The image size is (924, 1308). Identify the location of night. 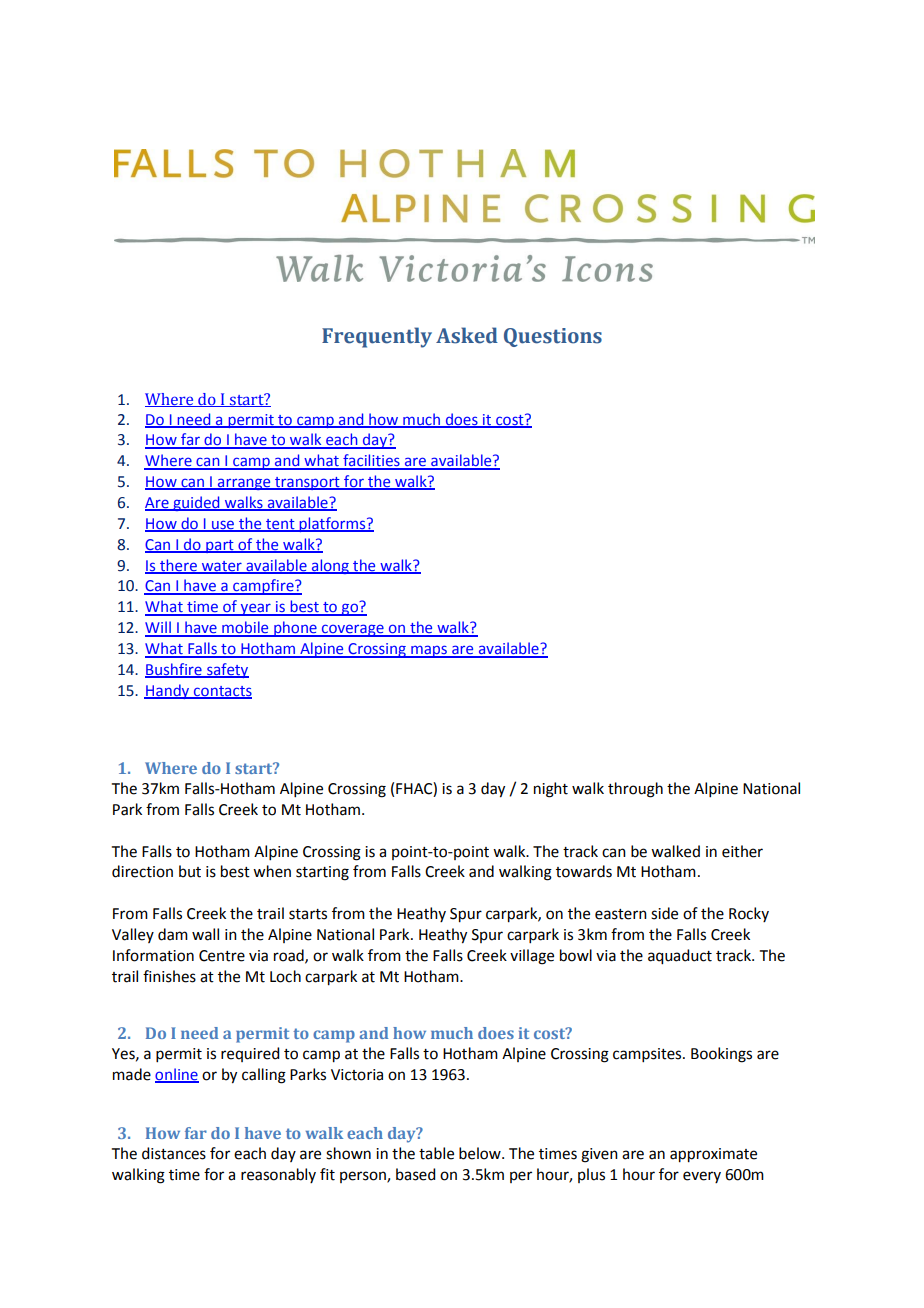
(551, 790).
